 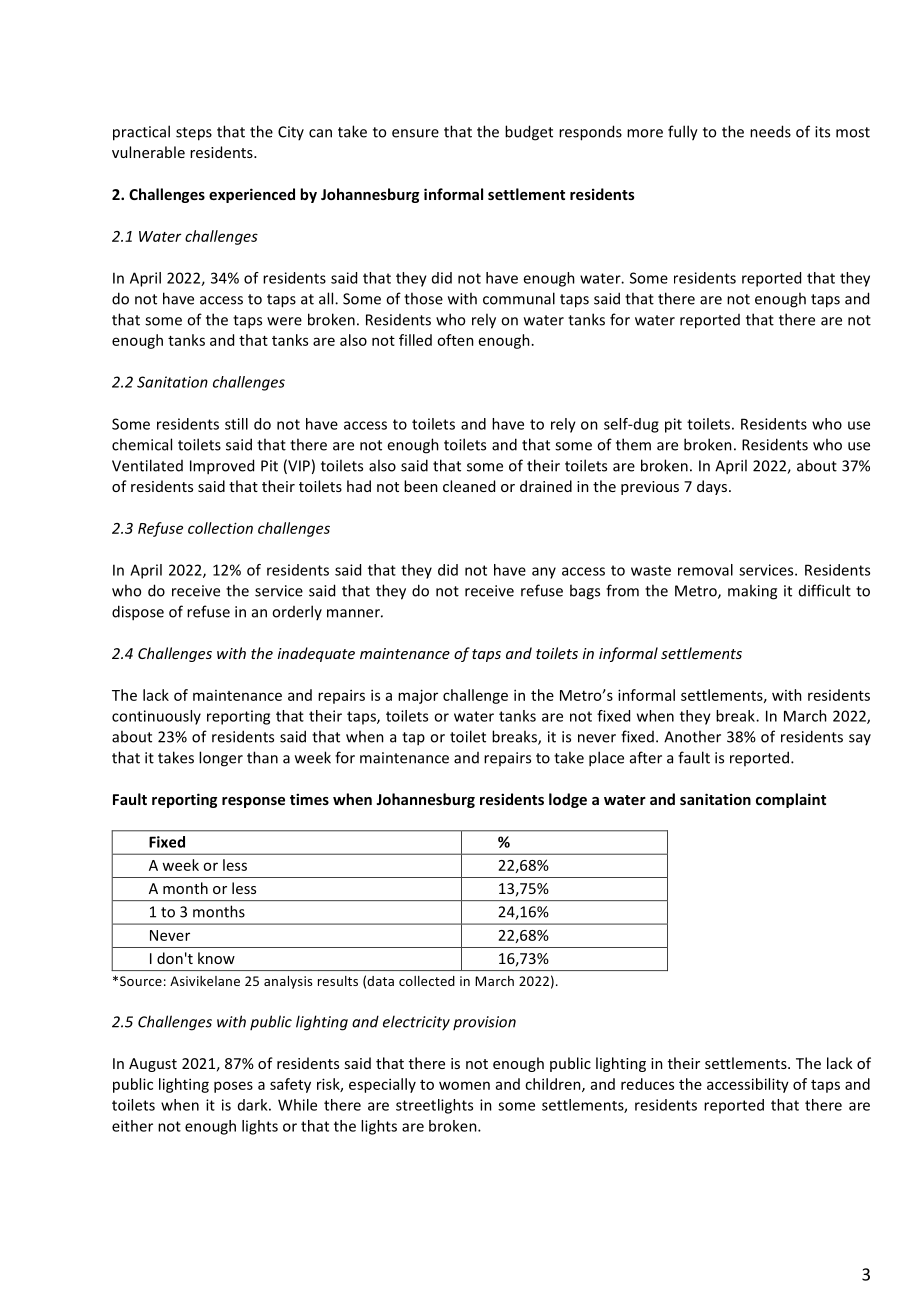 What do you see at coordinates (233, 1087) in the page?
I see `poses` at bounding box center [233, 1087].
